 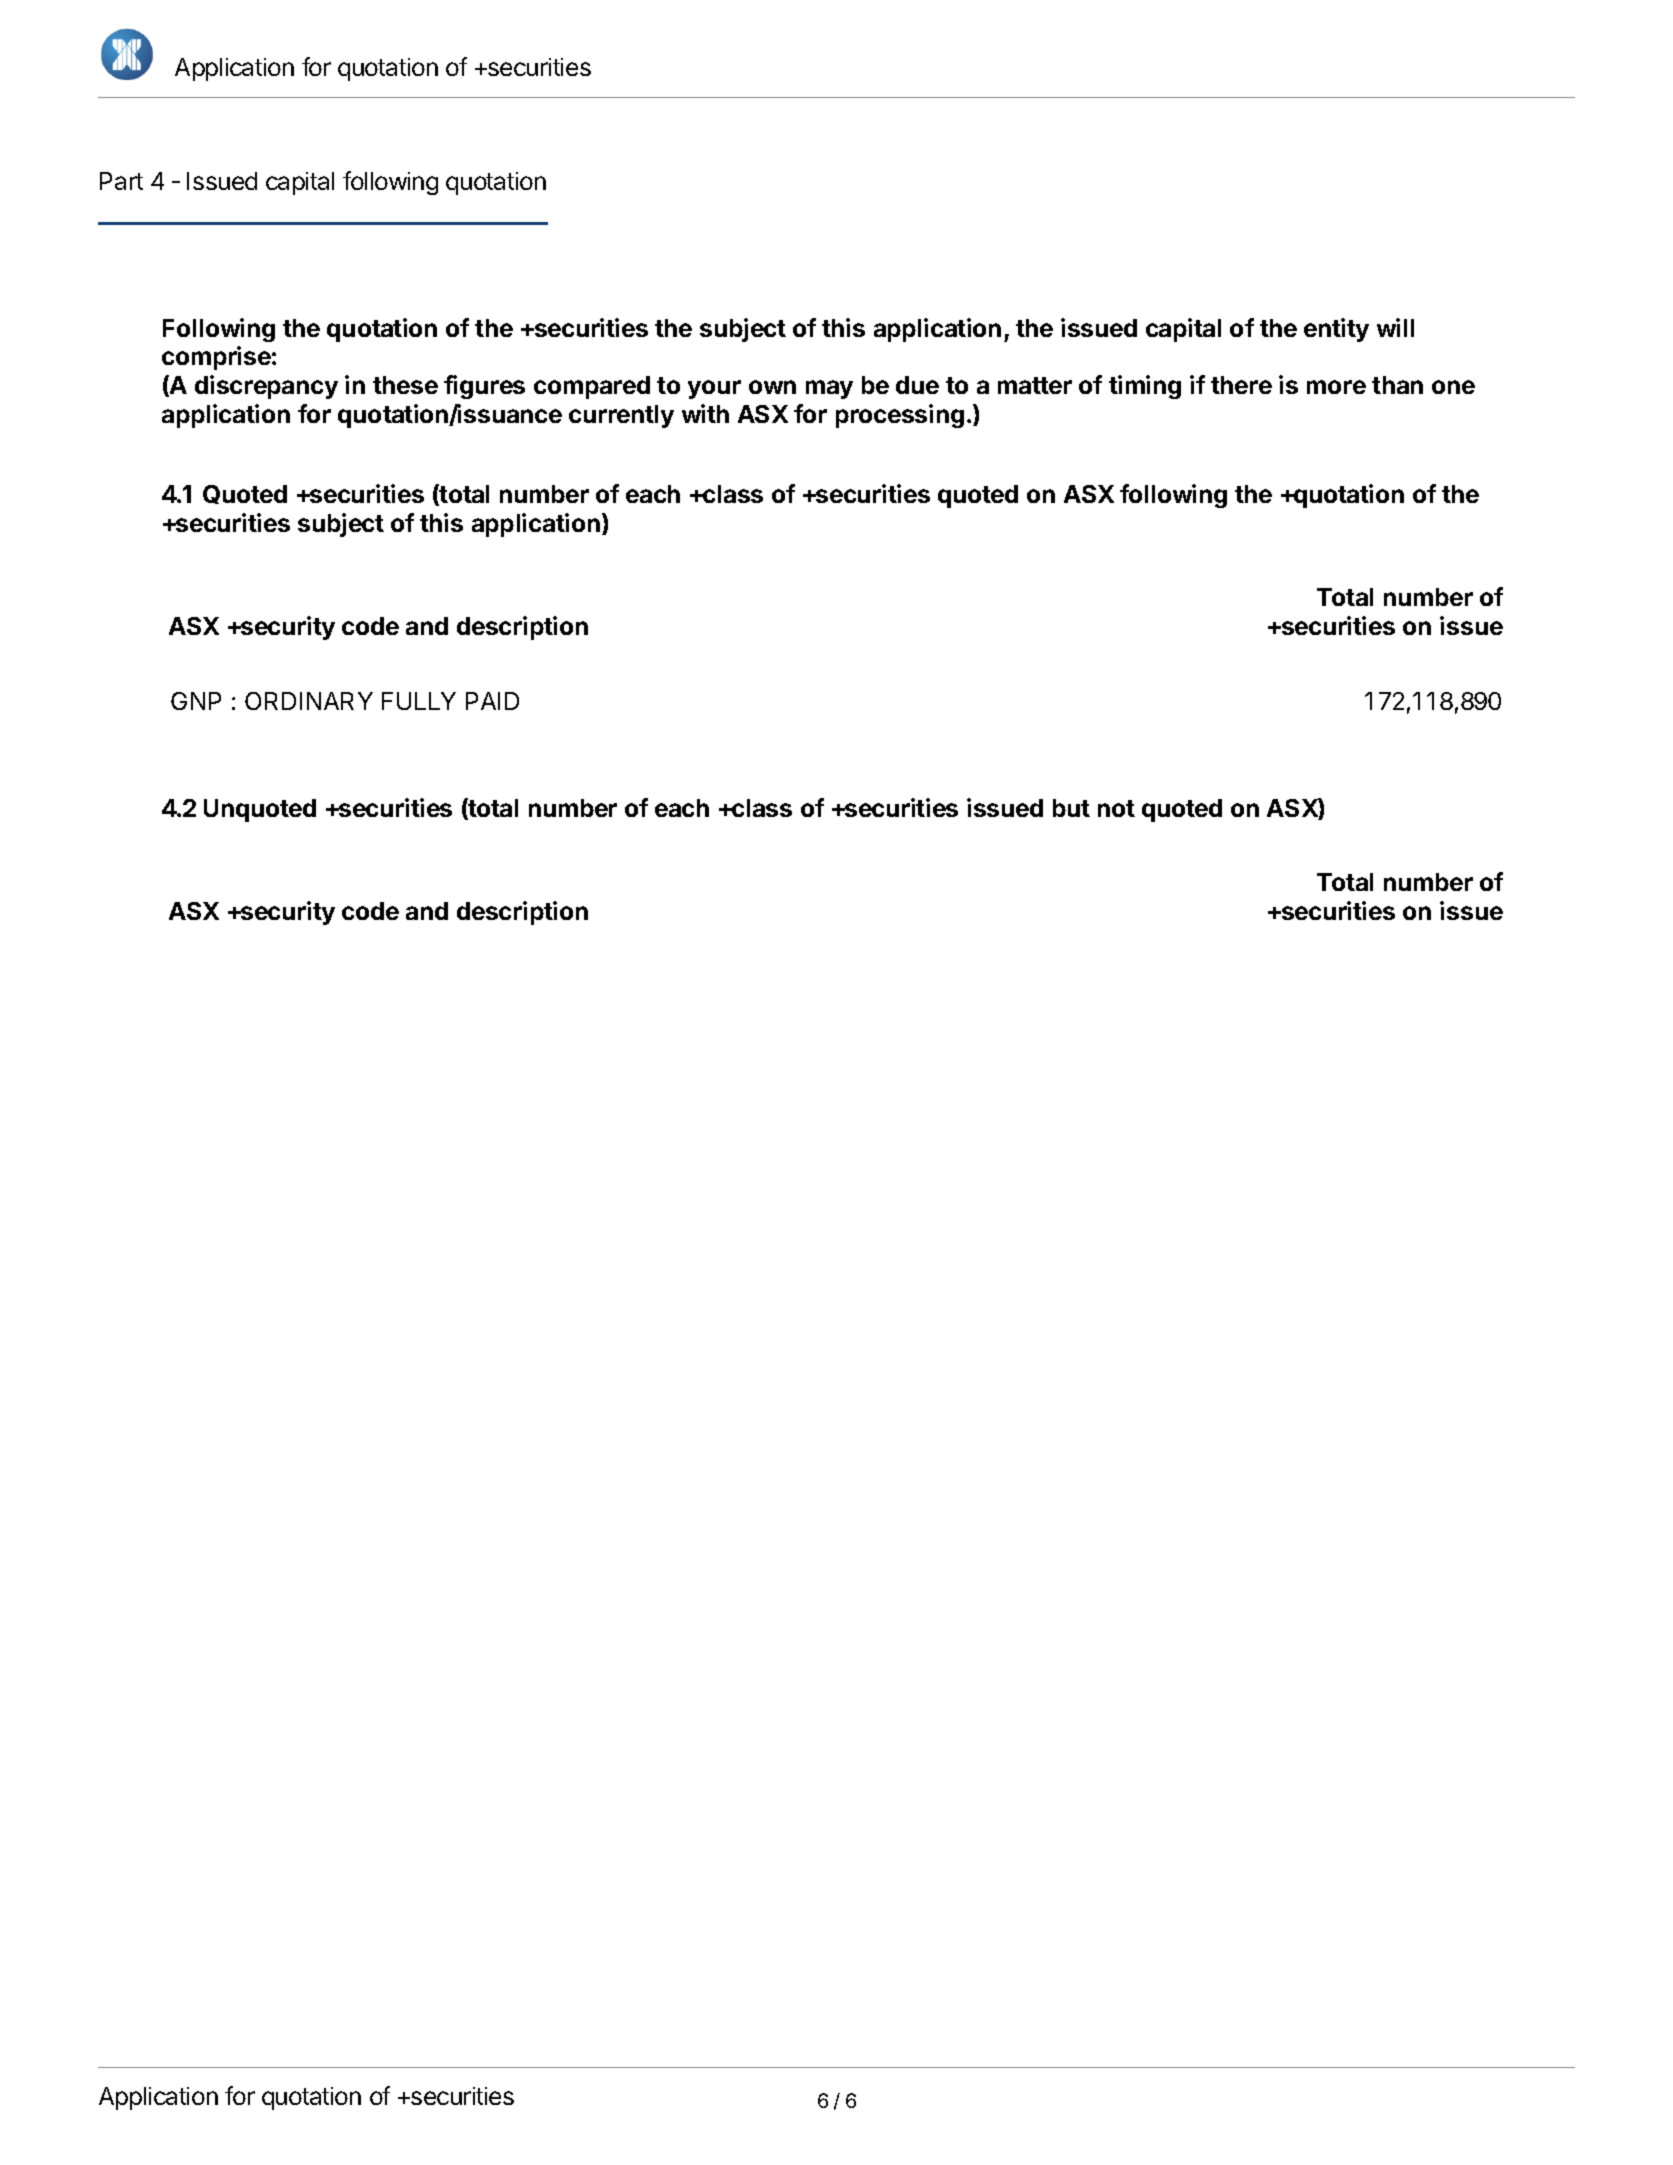 I want to click on more, so click(x=1336, y=387).
